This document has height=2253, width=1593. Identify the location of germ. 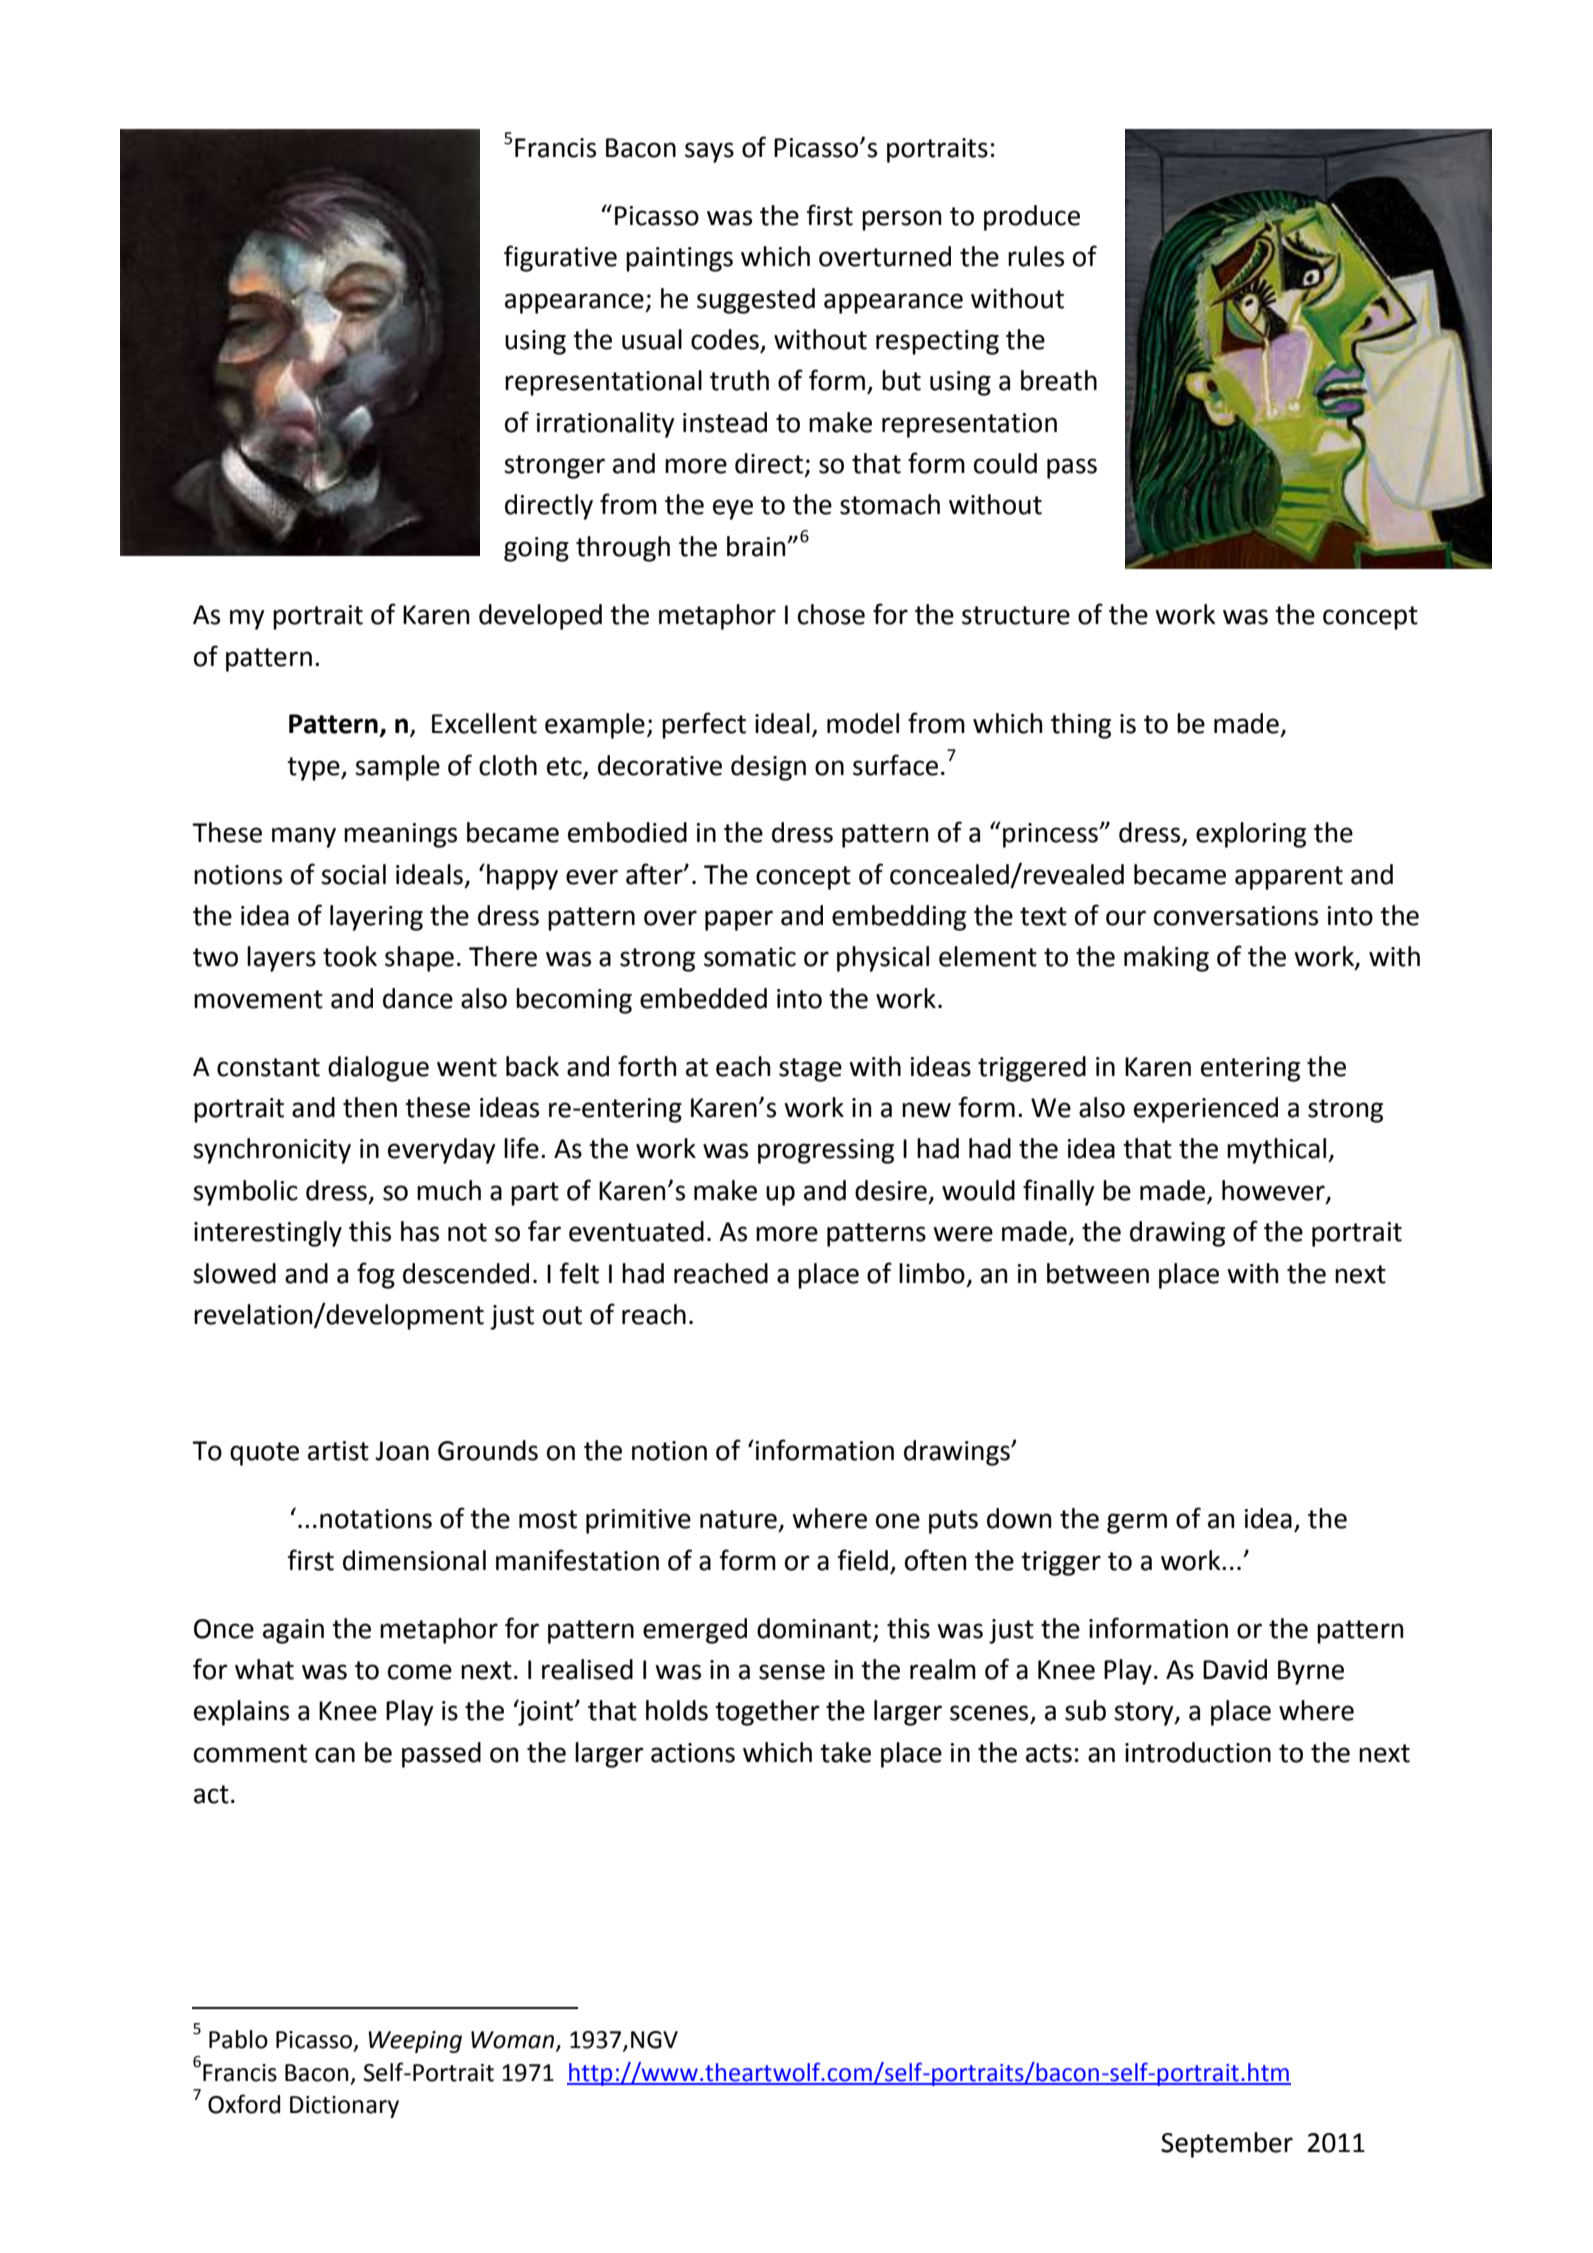
(1137, 1523).
